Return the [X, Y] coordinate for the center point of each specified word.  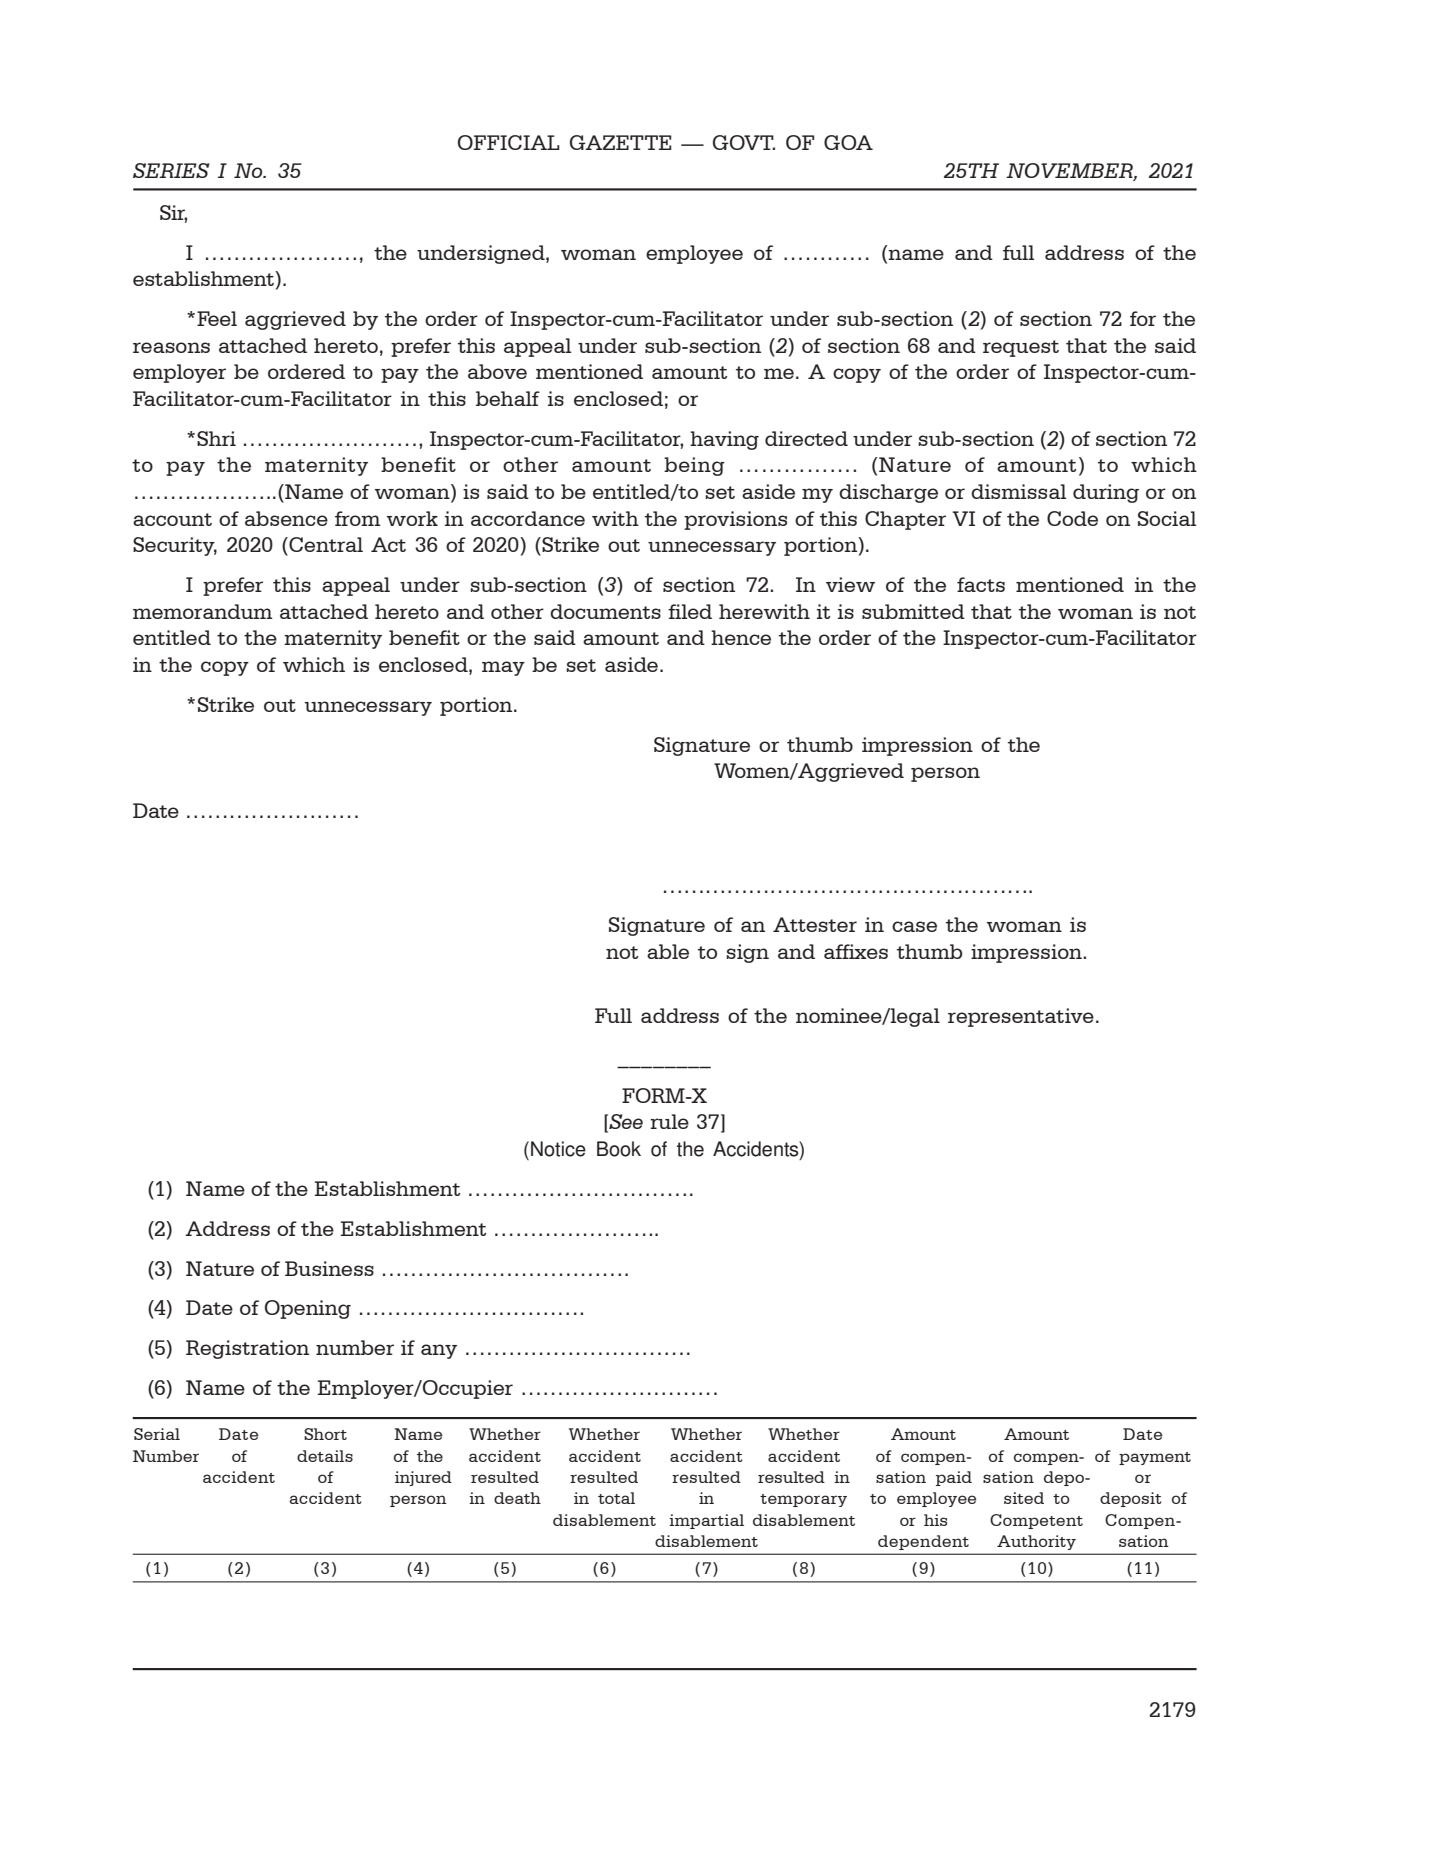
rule [669, 1121]
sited [1024, 1498]
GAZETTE [621, 142]
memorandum [202, 611]
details [325, 1456]
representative [1021, 1017]
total [616, 1498]
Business [329, 1268]
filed [690, 611]
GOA [848, 142]
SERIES [171, 170]
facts [981, 584]
